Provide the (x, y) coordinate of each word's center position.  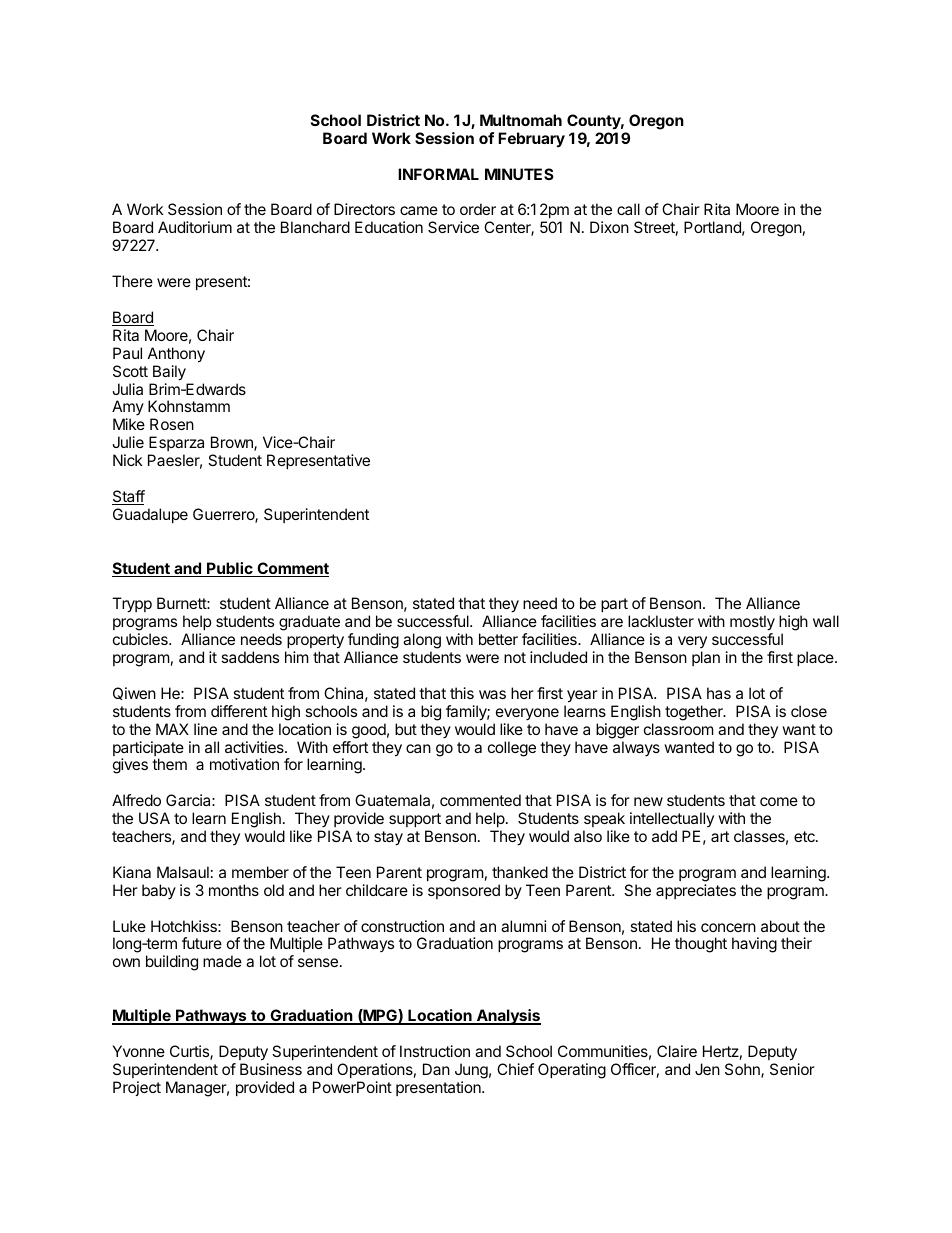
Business (271, 1069)
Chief (515, 1069)
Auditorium (195, 227)
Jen (707, 1069)
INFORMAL (438, 174)
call (628, 209)
